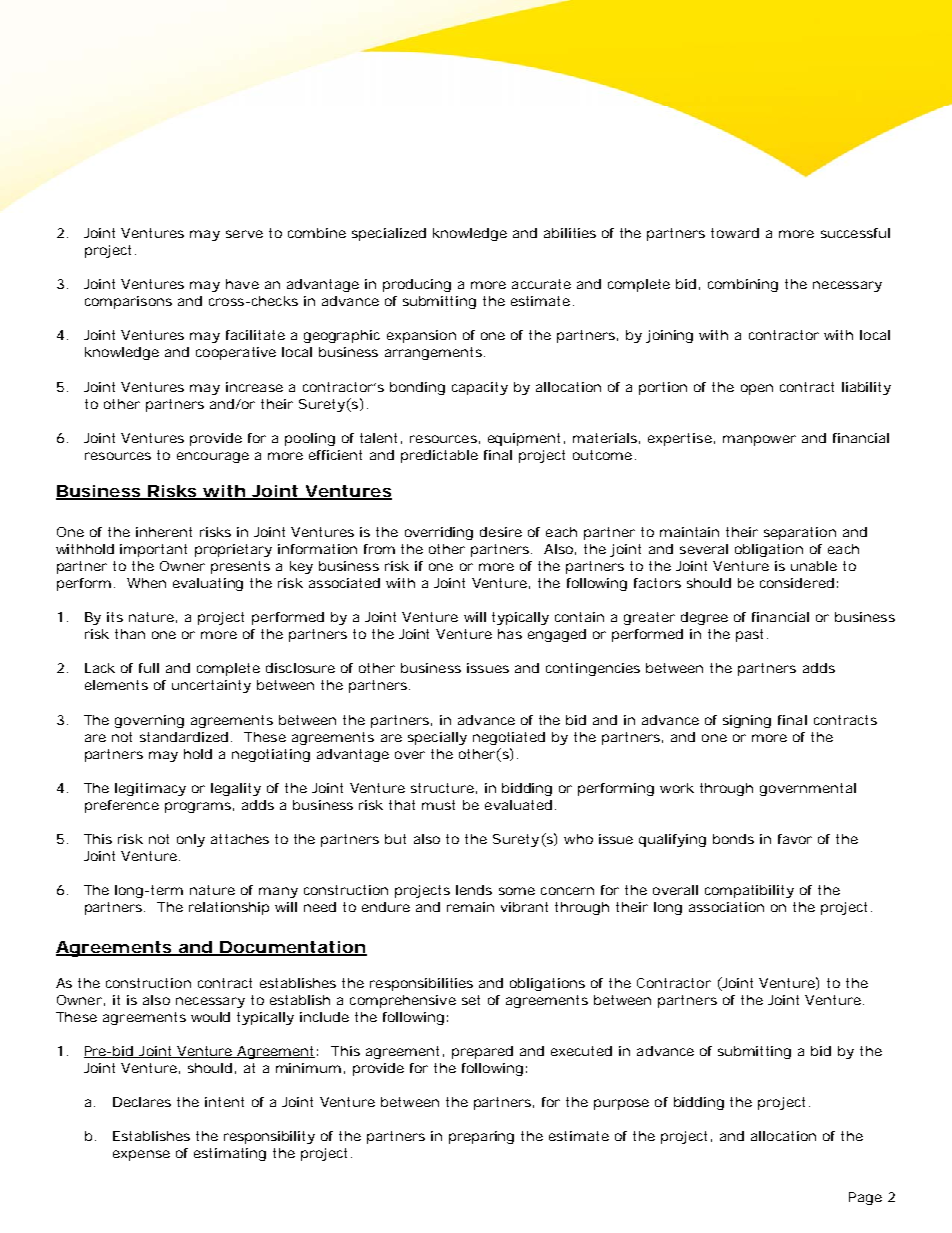 Image resolution: width=952 pixels, height=1233 pixels. What do you see at coordinates (726, 907) in the page?
I see `association` at bounding box center [726, 907].
